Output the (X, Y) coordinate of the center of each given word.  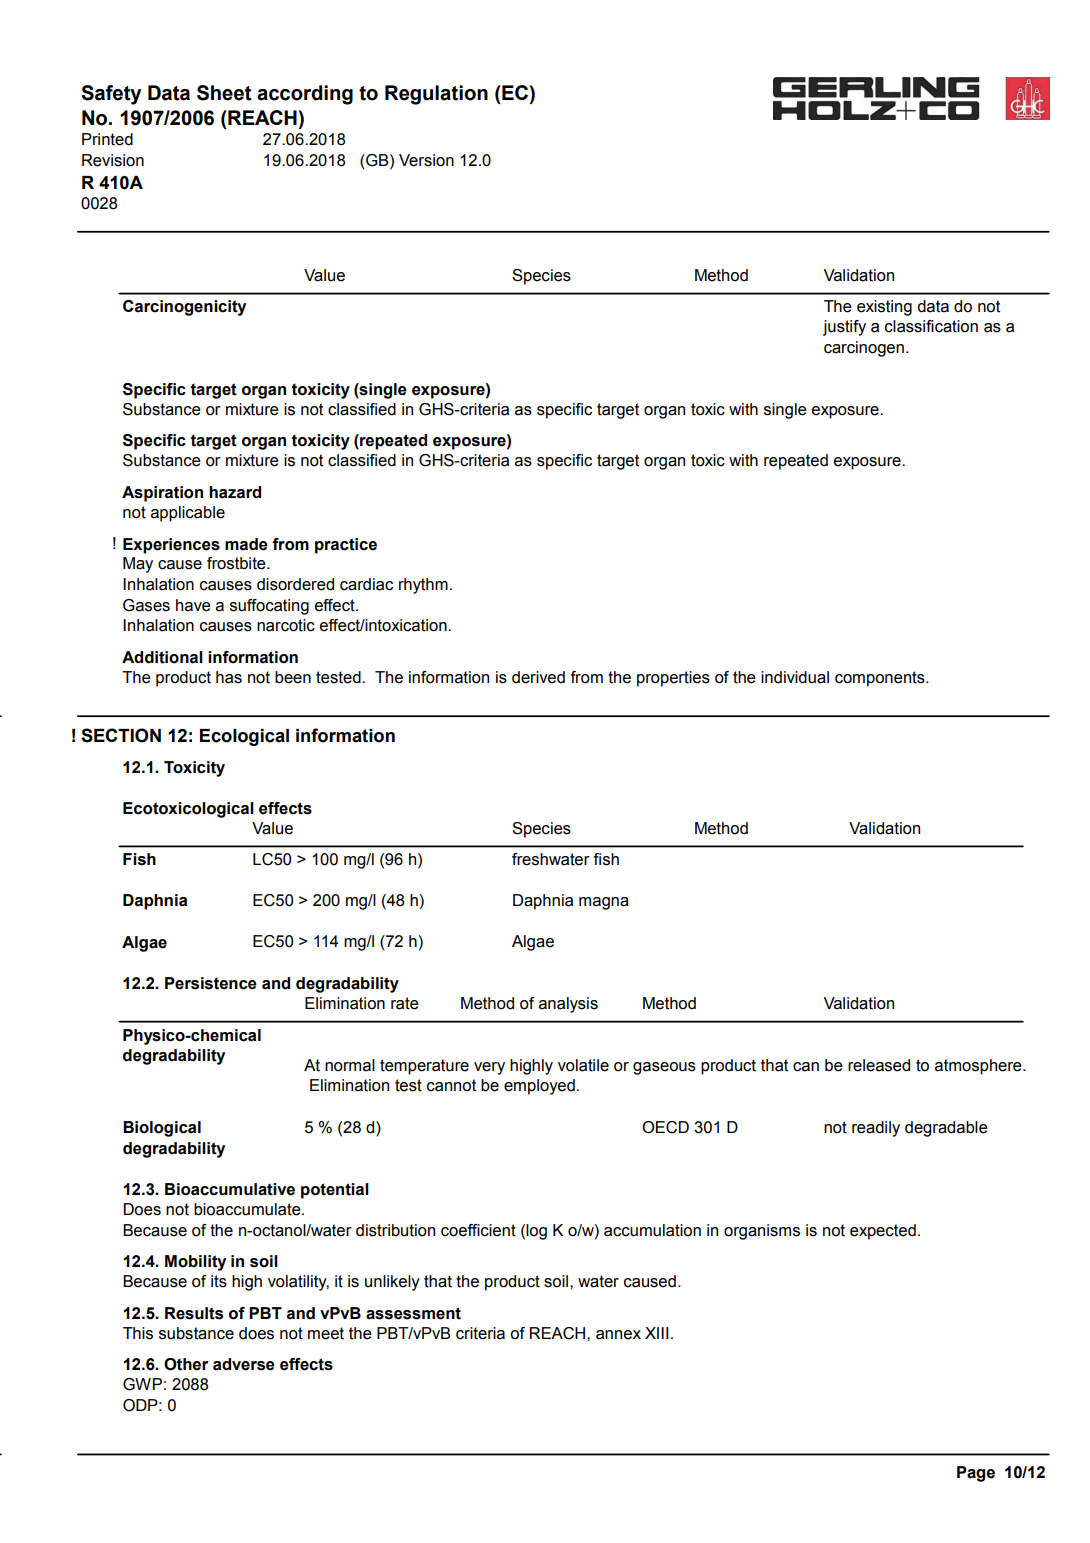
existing (884, 308)
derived (538, 677)
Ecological (244, 737)
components (881, 679)
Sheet (224, 93)
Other (186, 1364)
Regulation (436, 95)
